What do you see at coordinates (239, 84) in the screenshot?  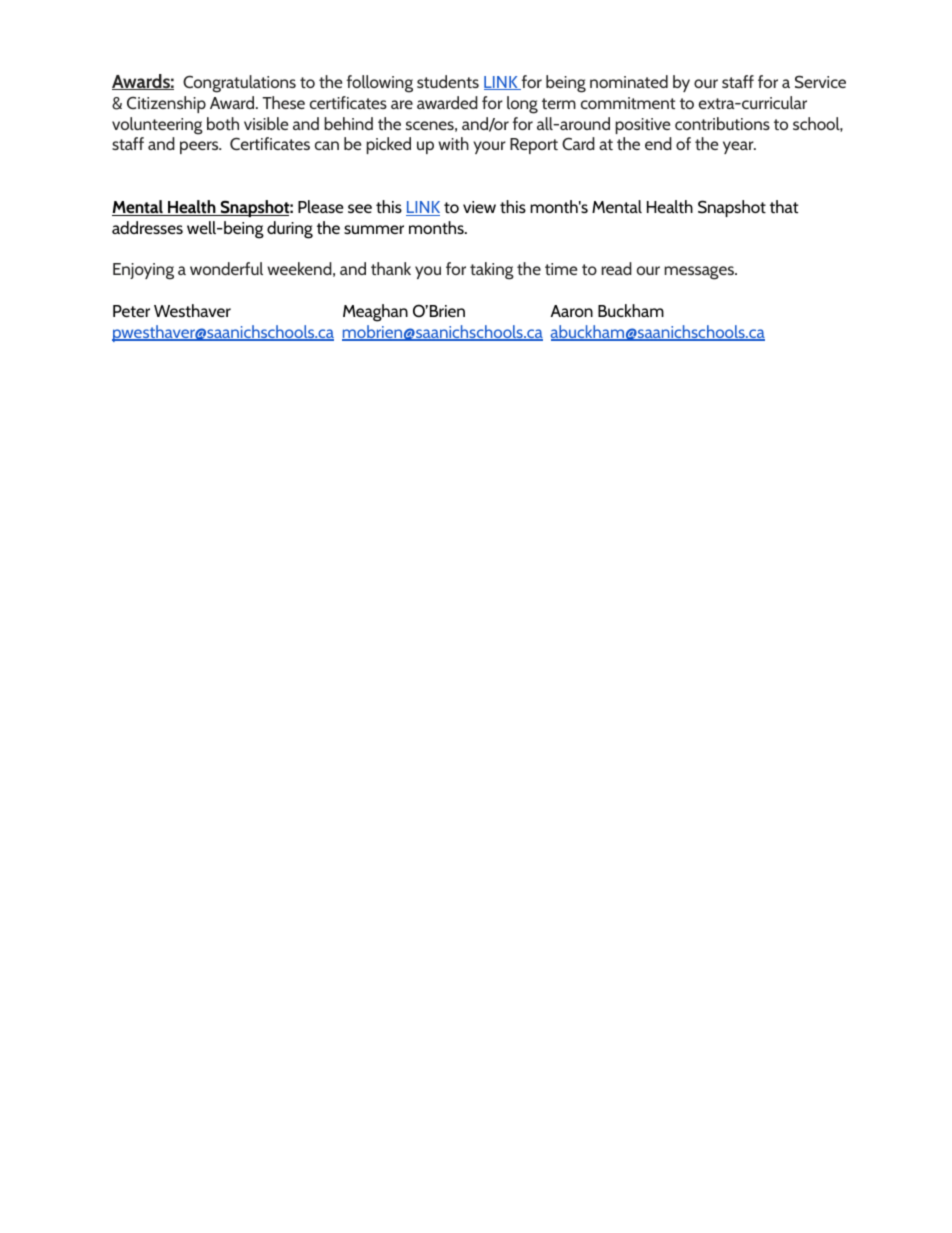 I see `Congratulations` at bounding box center [239, 84].
